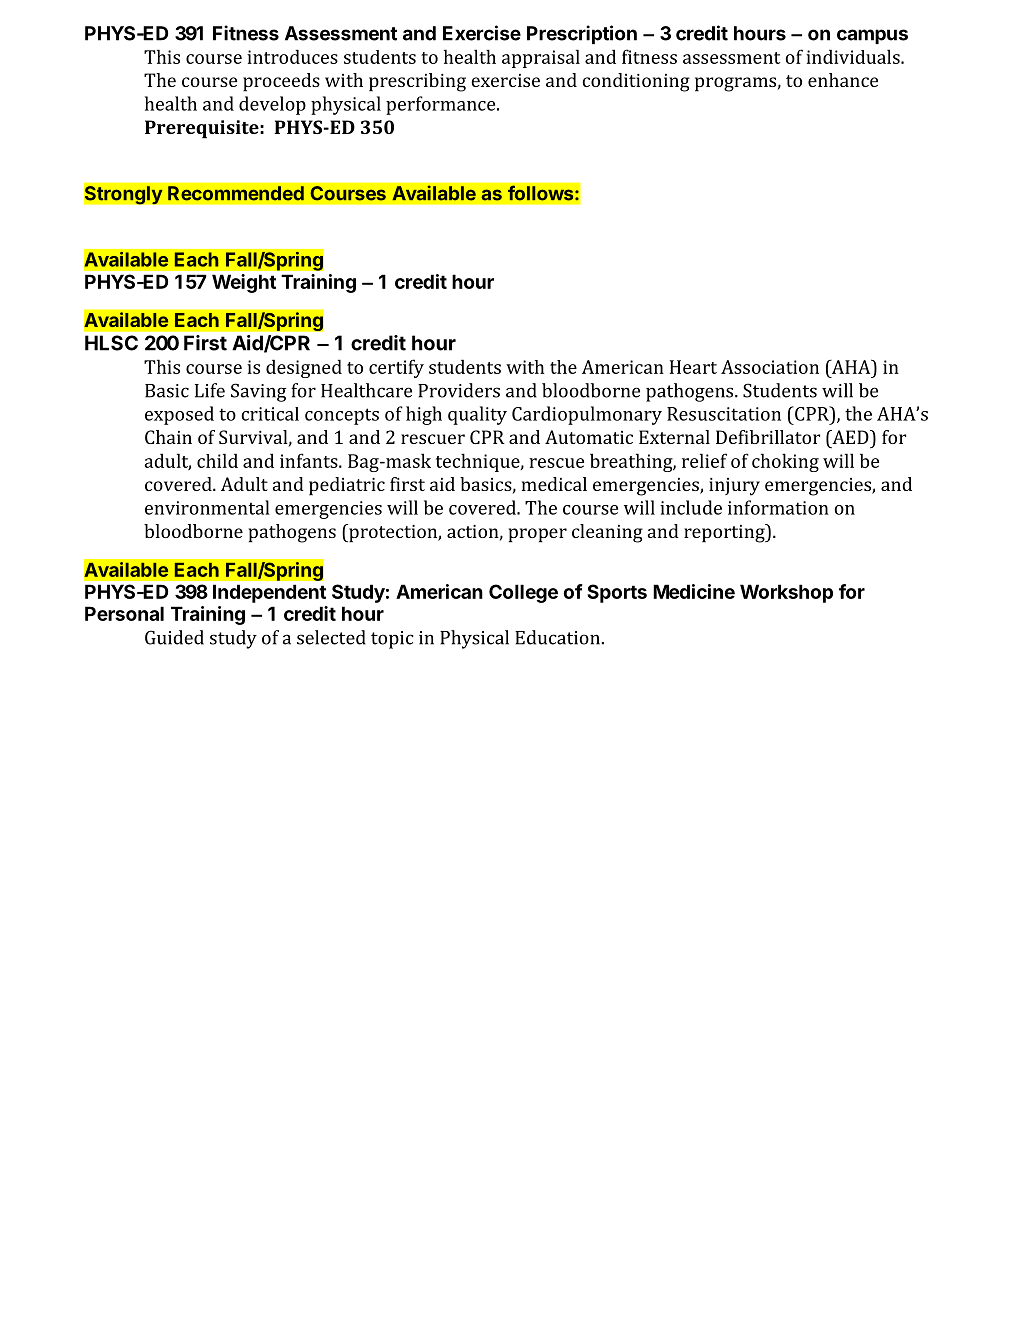 This screenshot has width=1020, height=1321. I want to click on designed, so click(304, 368).
